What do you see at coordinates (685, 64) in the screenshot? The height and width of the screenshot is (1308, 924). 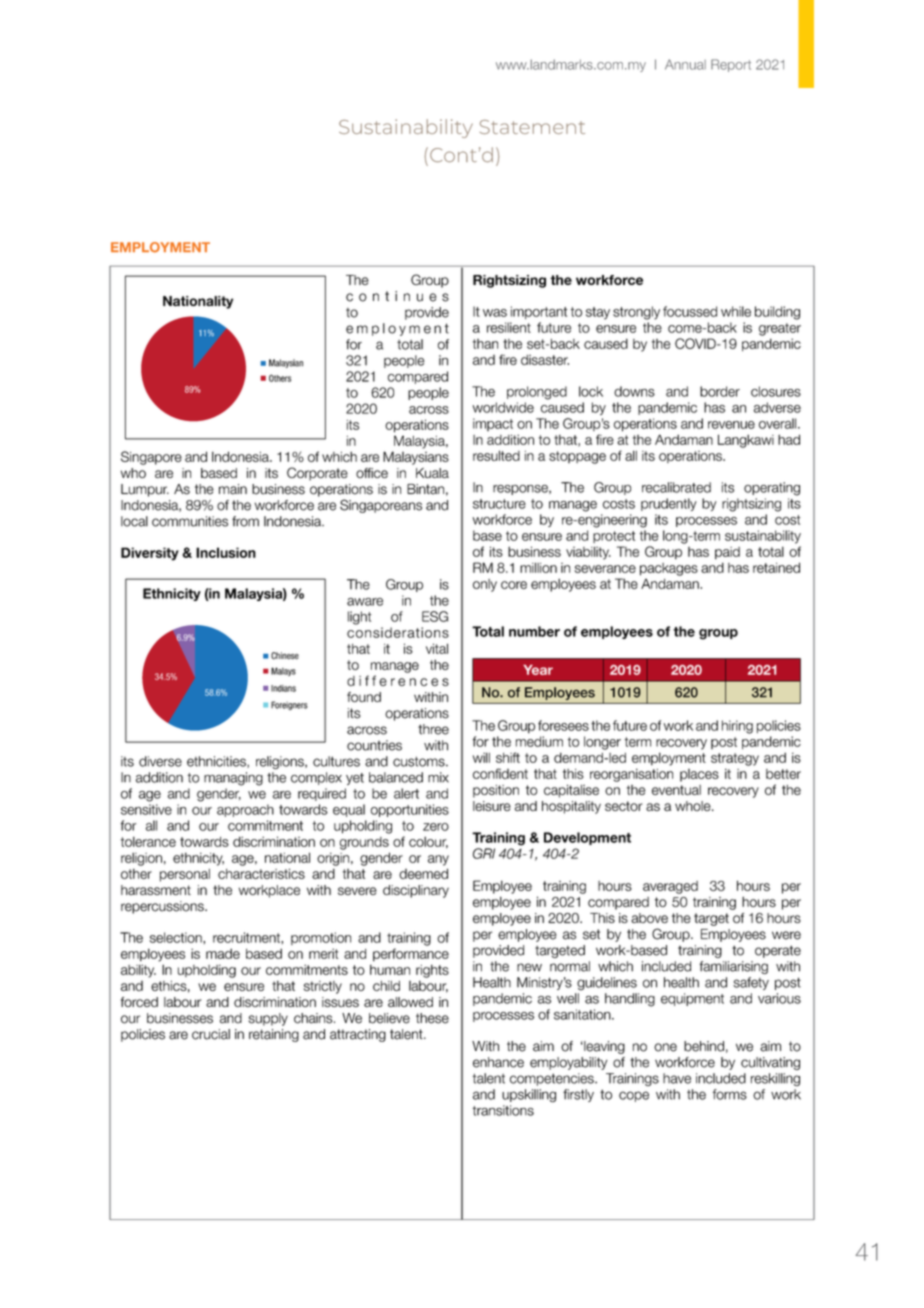 I see `Annual` at bounding box center [685, 64].
